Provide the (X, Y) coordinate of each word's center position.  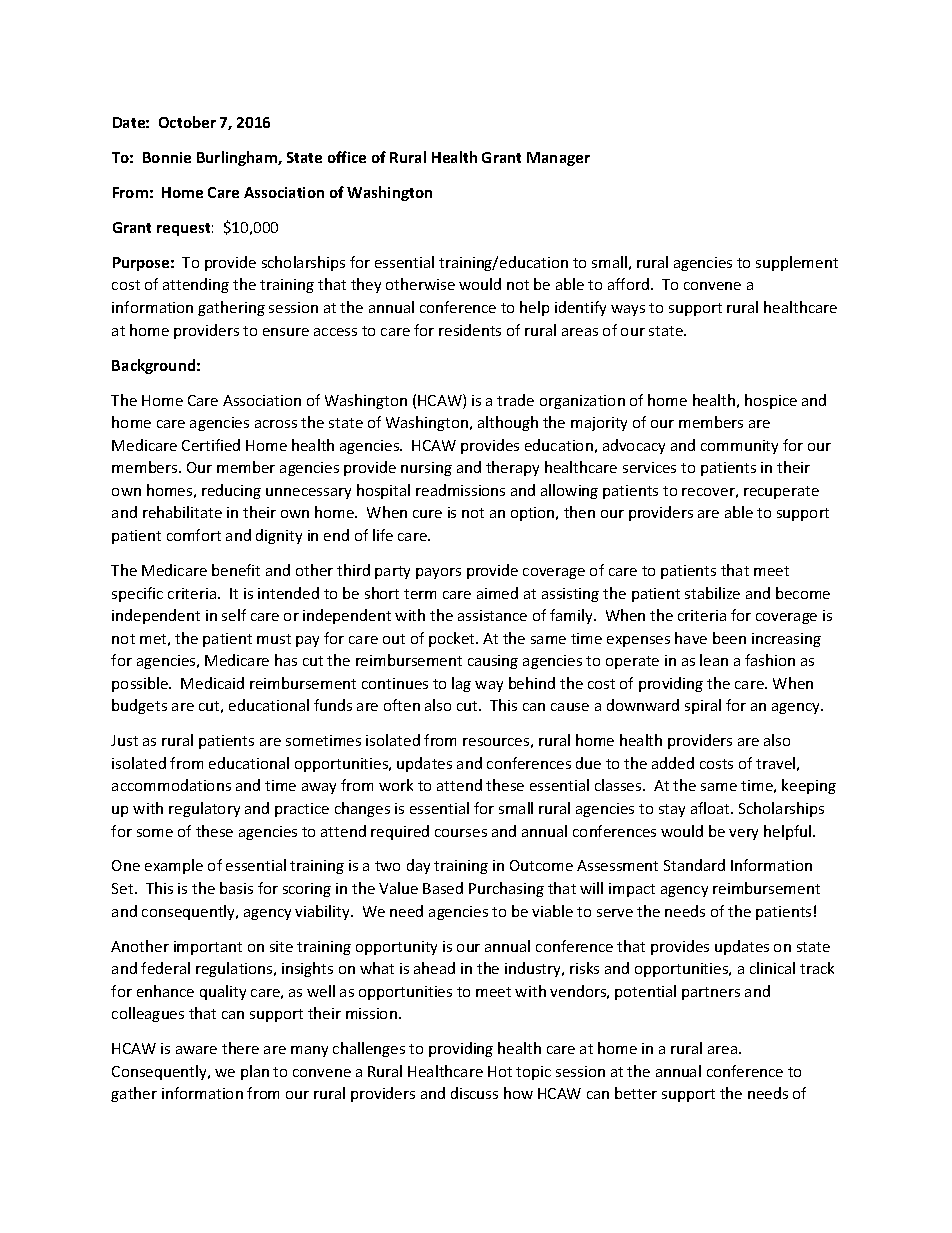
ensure (286, 332)
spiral (703, 706)
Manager (558, 159)
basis (236, 888)
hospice (771, 401)
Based (443, 888)
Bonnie (167, 157)
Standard (694, 865)
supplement (797, 263)
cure (427, 514)
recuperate (781, 492)
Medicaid (212, 683)
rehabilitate (182, 512)
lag (461, 684)
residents (470, 330)
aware (196, 1050)
